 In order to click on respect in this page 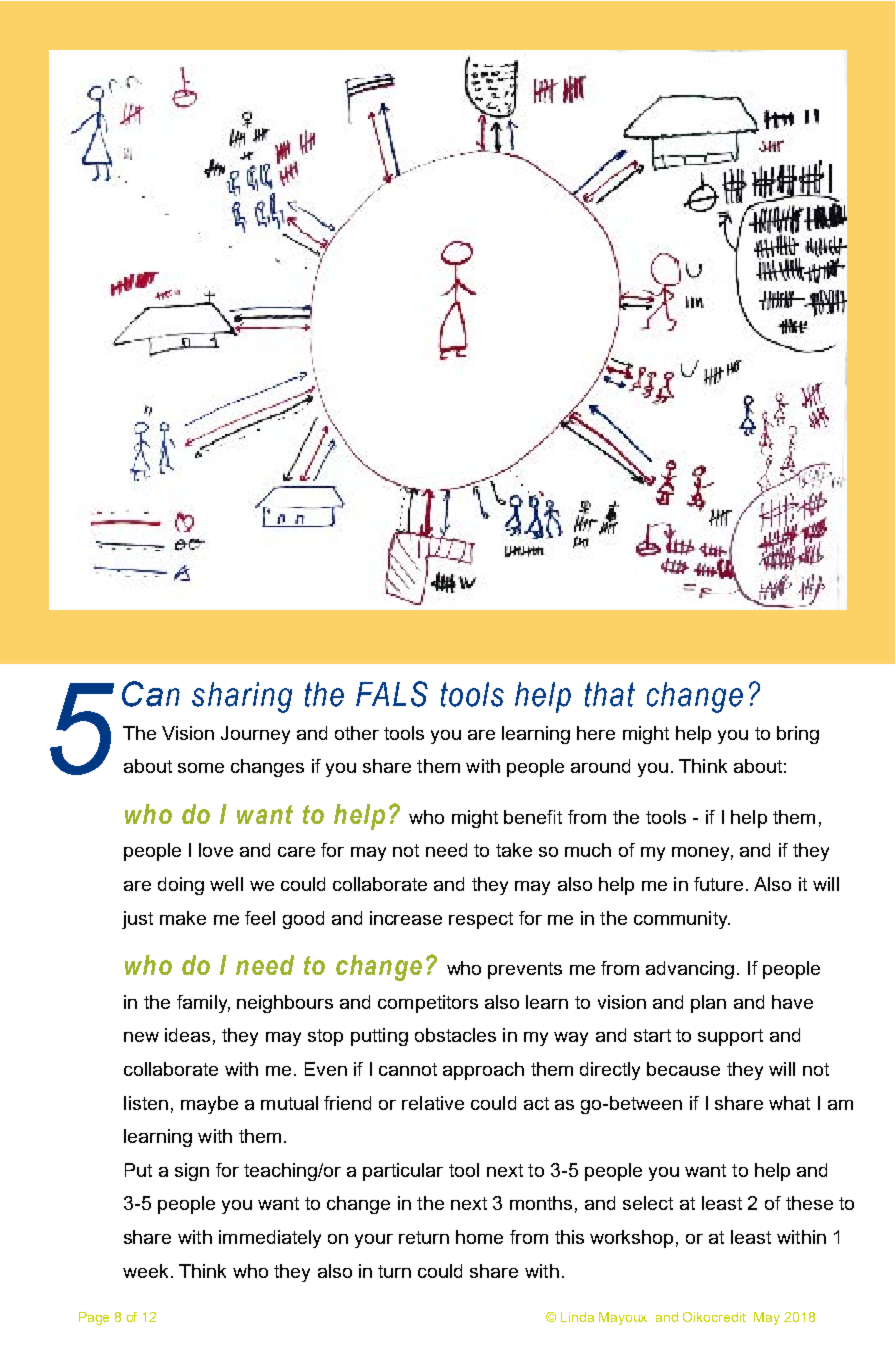, I will do `click(481, 920)`.
